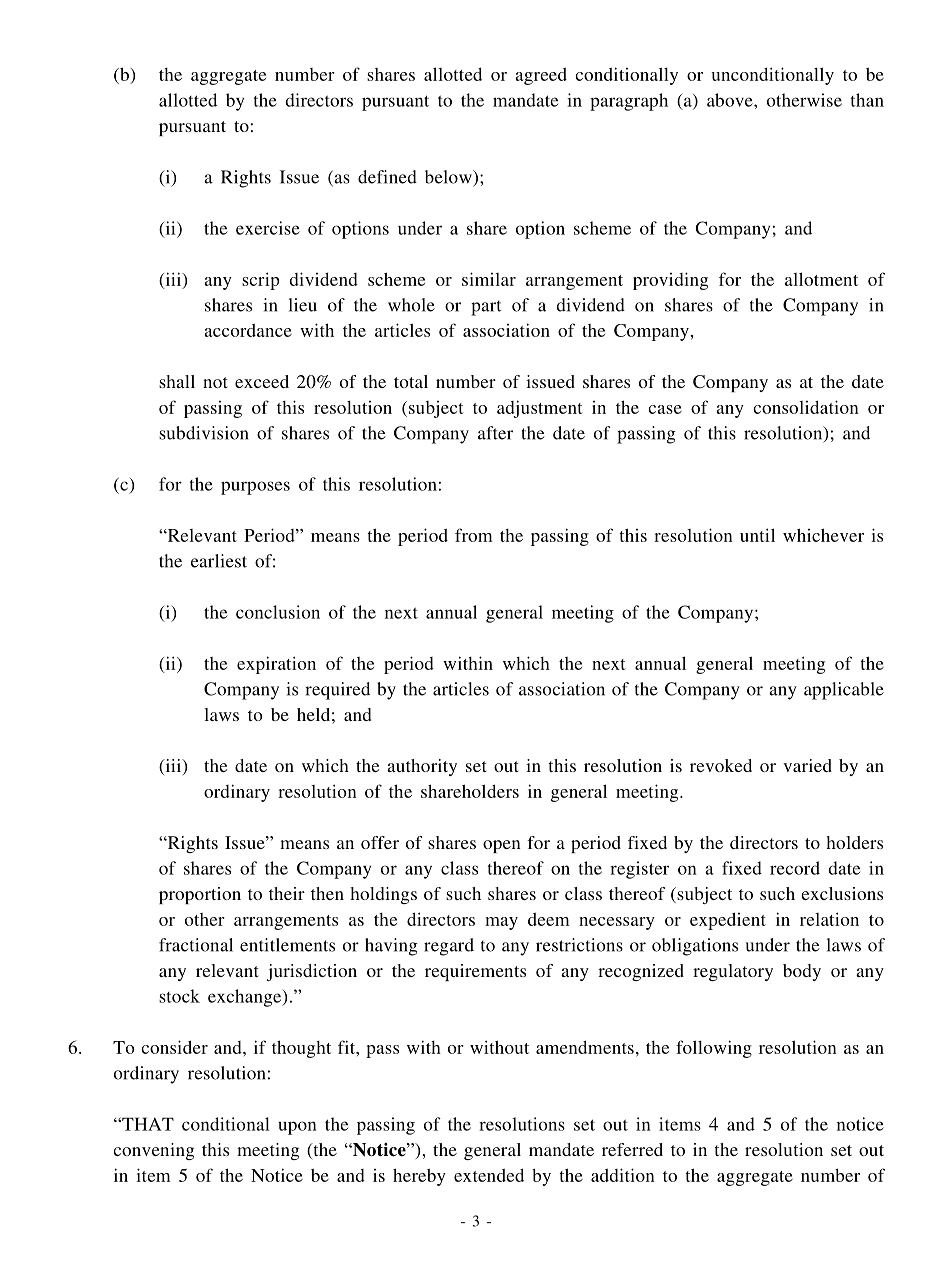 The image size is (952, 1270). Describe the element at coordinates (278, 612) in the document. I see `conclusion` at that location.
